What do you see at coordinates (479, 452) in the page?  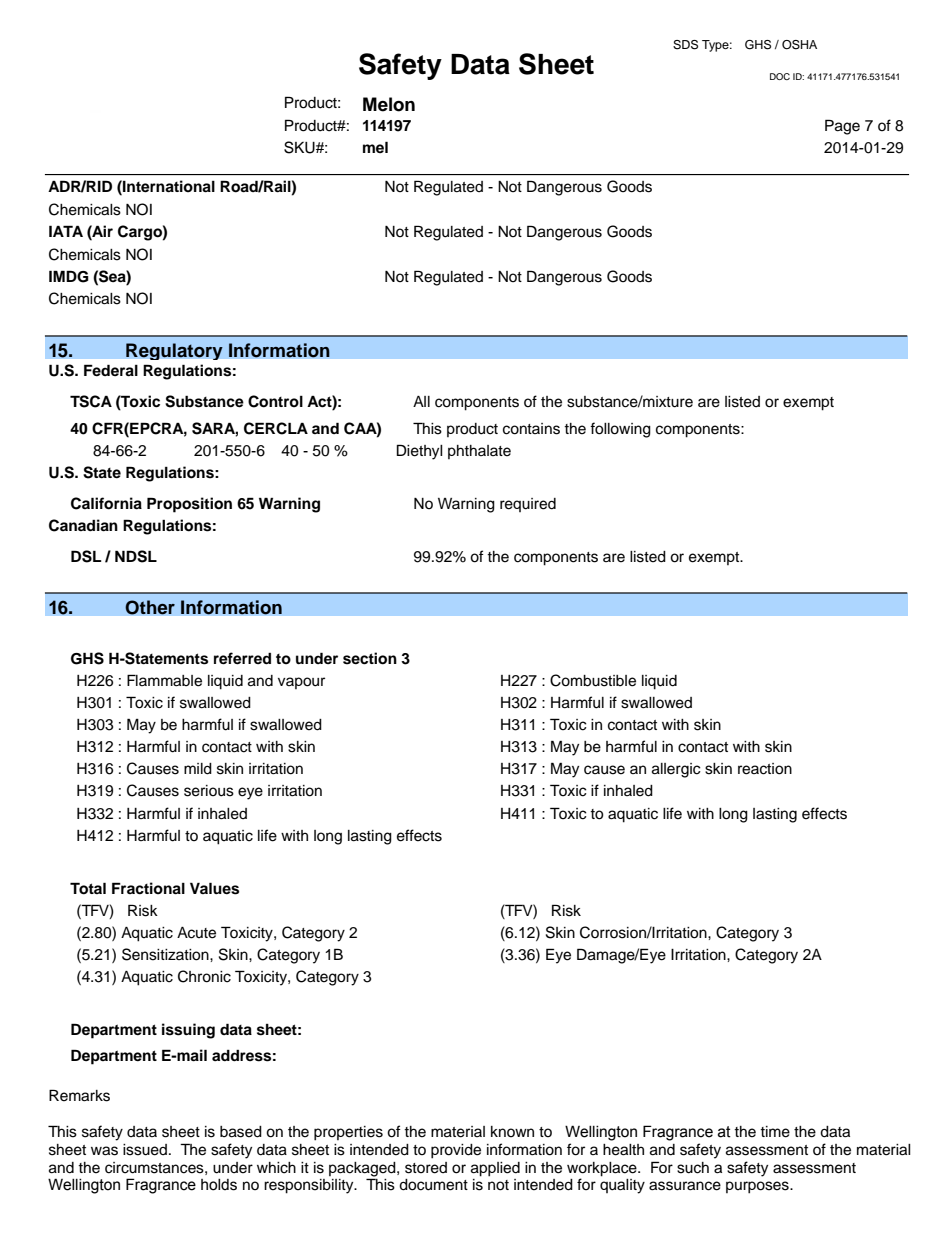 I see `phthalate` at bounding box center [479, 452].
